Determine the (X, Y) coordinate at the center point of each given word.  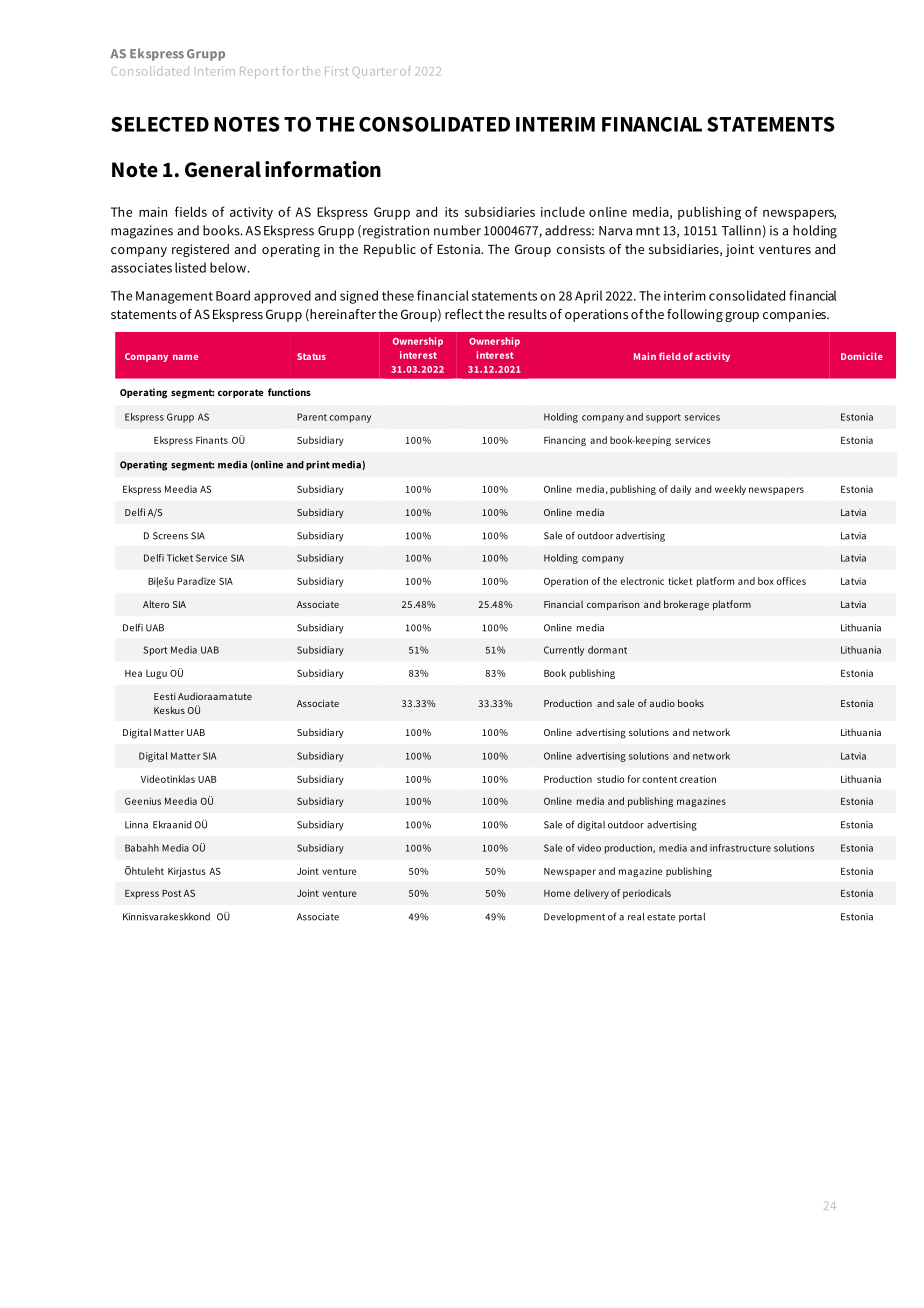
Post (172, 893)
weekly (730, 490)
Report (259, 72)
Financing (565, 441)
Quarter (375, 72)
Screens (170, 536)
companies (795, 315)
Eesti (165, 696)
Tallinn (741, 230)
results (527, 314)
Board (233, 295)
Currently (564, 651)
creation (698, 779)
